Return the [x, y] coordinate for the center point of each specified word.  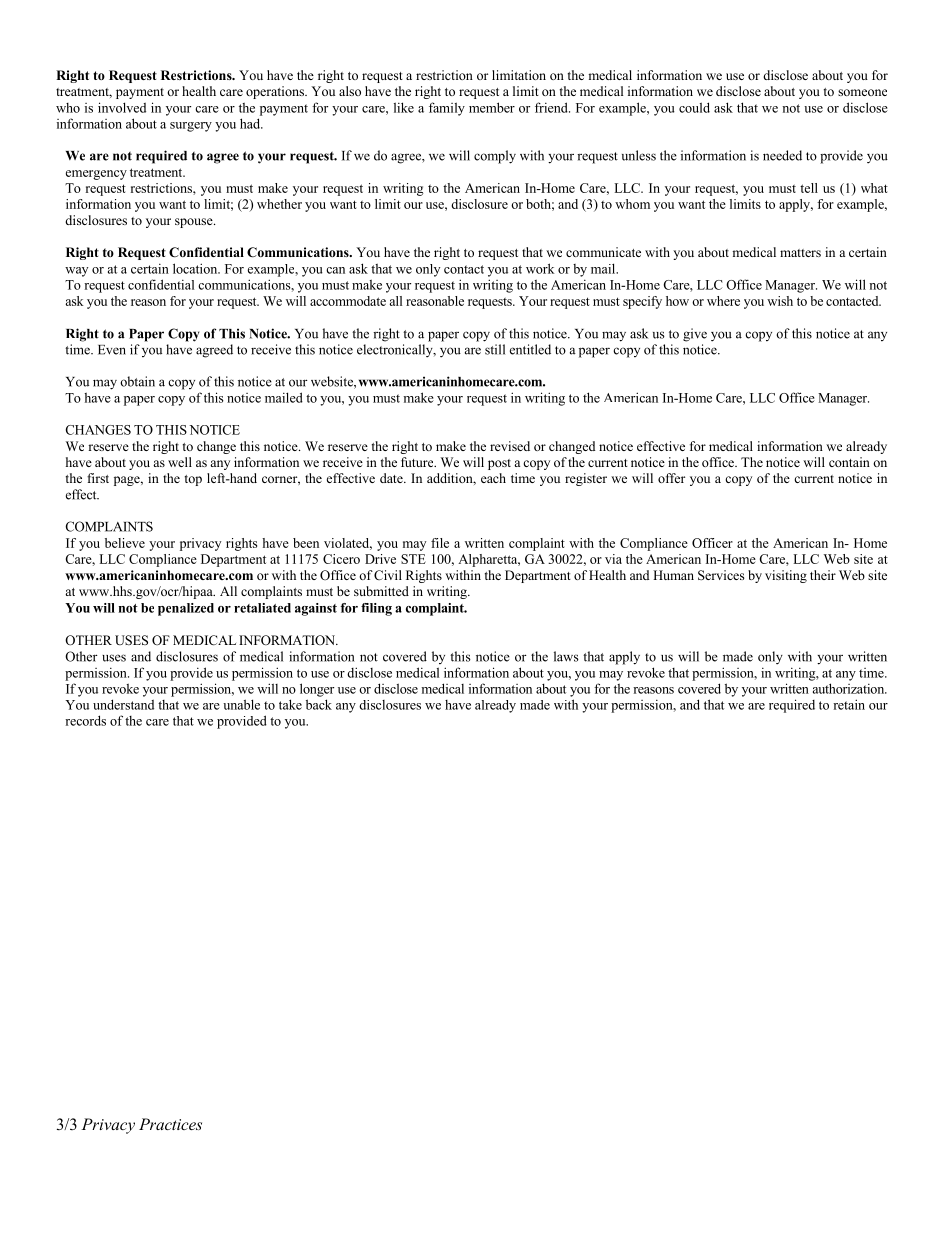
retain [849, 704]
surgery [191, 127]
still [495, 349]
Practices [170, 1124]
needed [782, 155]
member [492, 107]
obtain [137, 381]
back [319, 704]
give [695, 335]
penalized [186, 609]
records [85, 720]
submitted [381, 591]
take [290, 704]
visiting [786, 576]
